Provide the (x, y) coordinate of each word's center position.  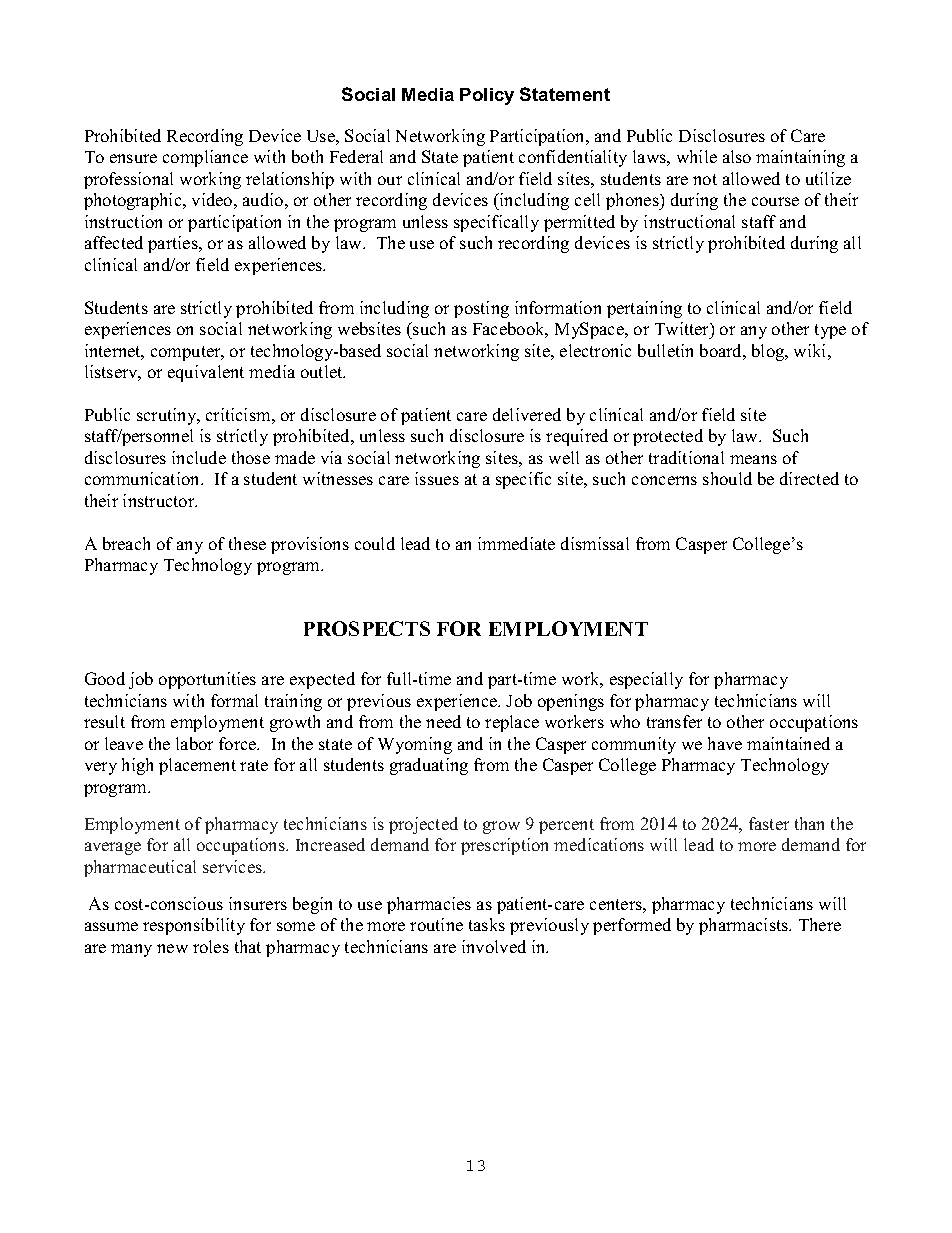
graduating (429, 766)
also (737, 156)
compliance (205, 158)
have (725, 743)
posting (481, 309)
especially (646, 680)
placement (197, 766)
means (753, 459)
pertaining (644, 309)
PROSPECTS (367, 628)
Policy (487, 96)
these (247, 543)
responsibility (194, 926)
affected (114, 242)
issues (437, 478)
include (199, 457)
